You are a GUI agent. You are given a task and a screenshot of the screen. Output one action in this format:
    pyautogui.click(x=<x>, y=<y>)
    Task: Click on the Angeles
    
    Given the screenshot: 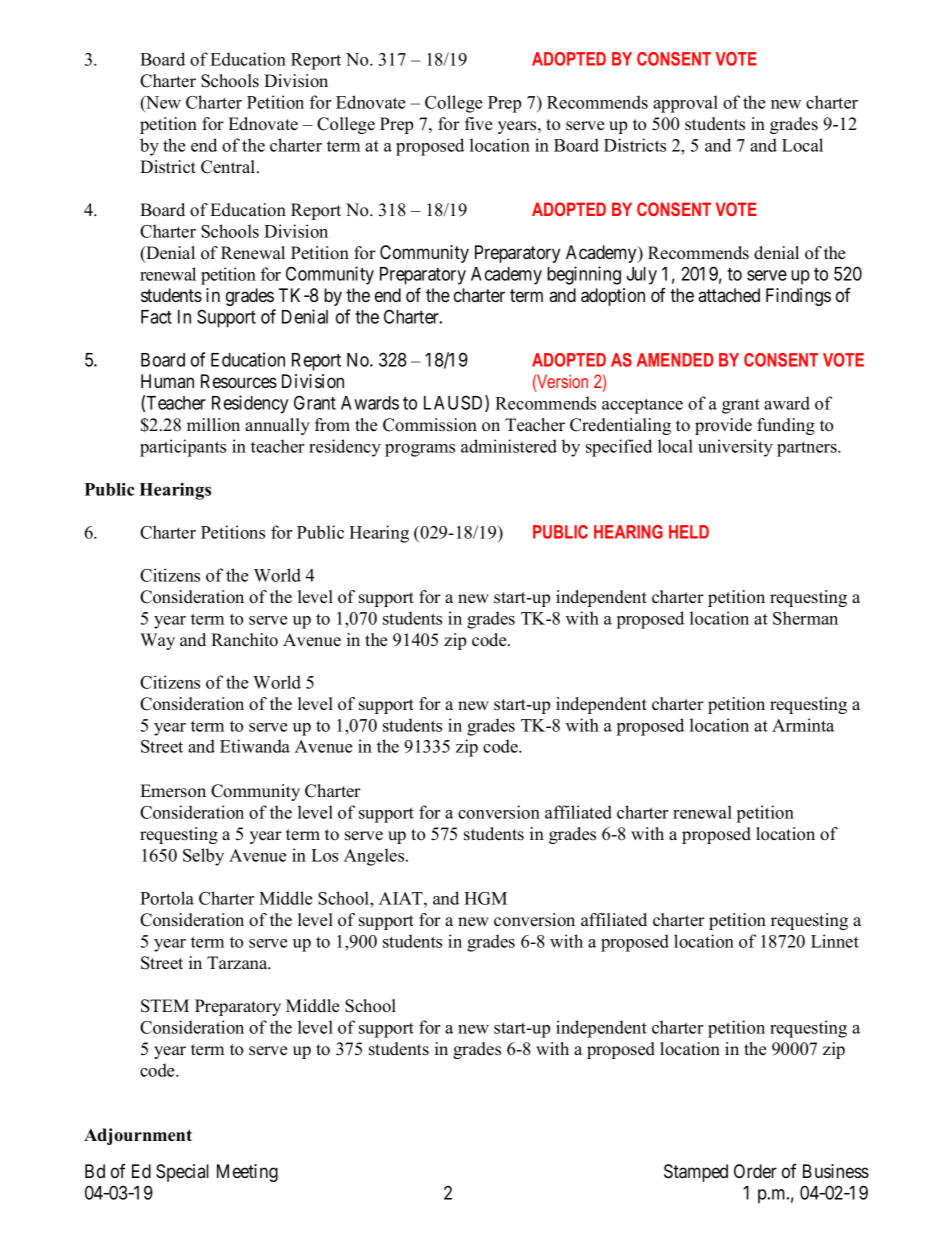 What is the action you would take?
    pyautogui.click(x=375, y=857)
